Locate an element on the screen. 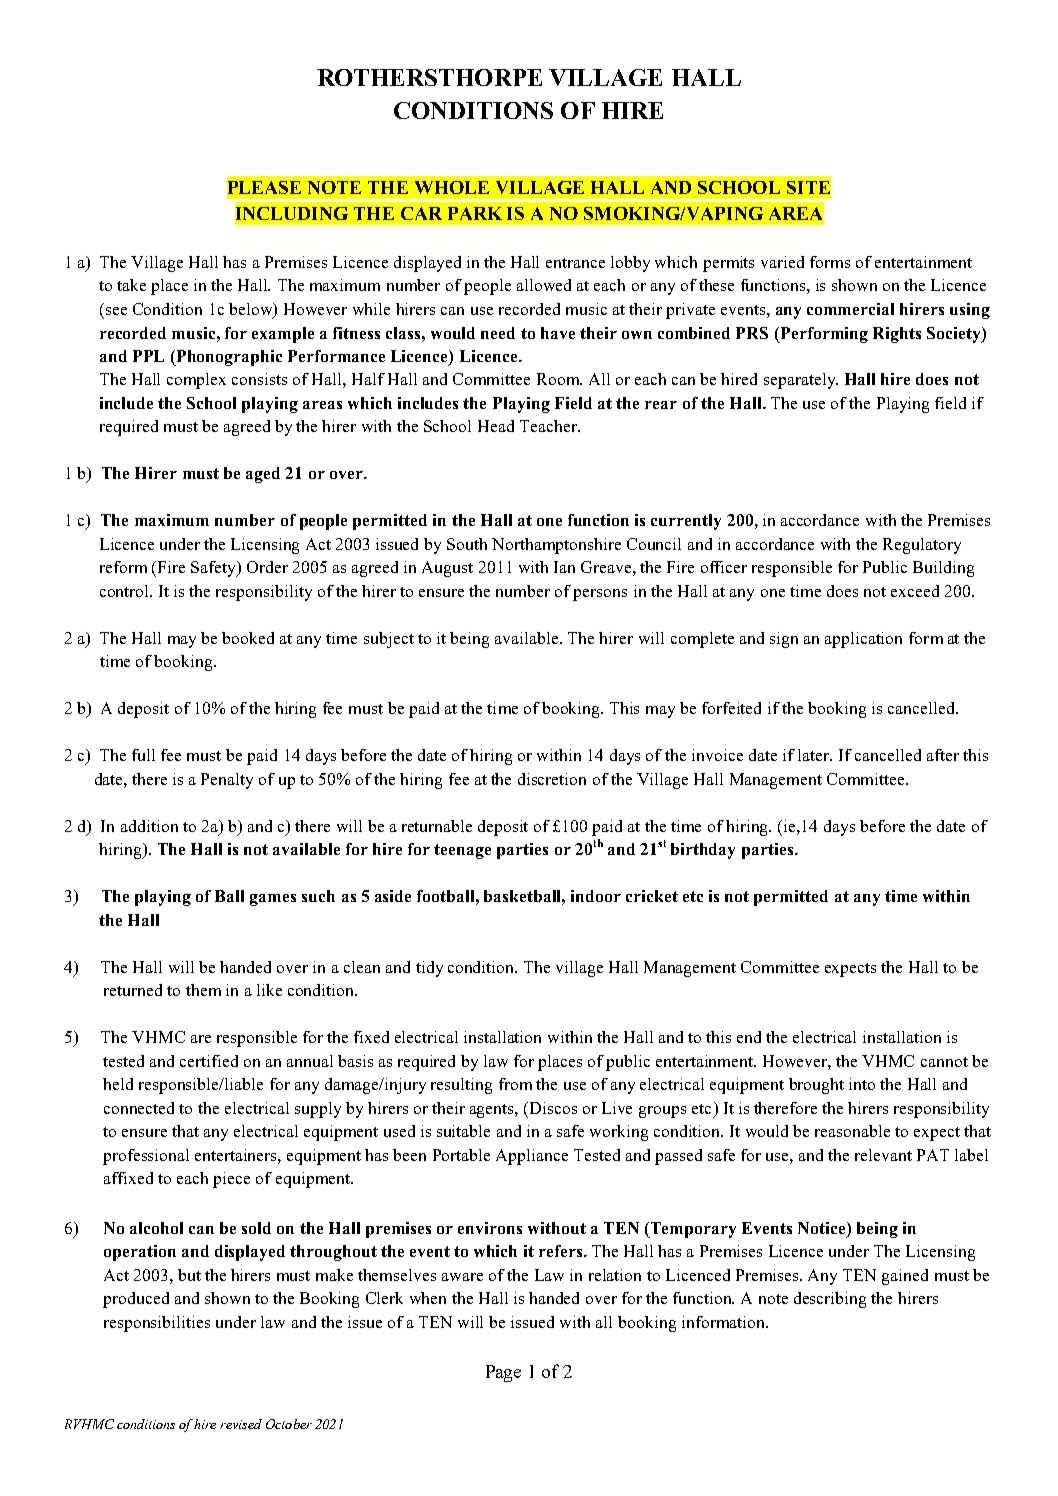  varied is located at coordinates (782, 262).
